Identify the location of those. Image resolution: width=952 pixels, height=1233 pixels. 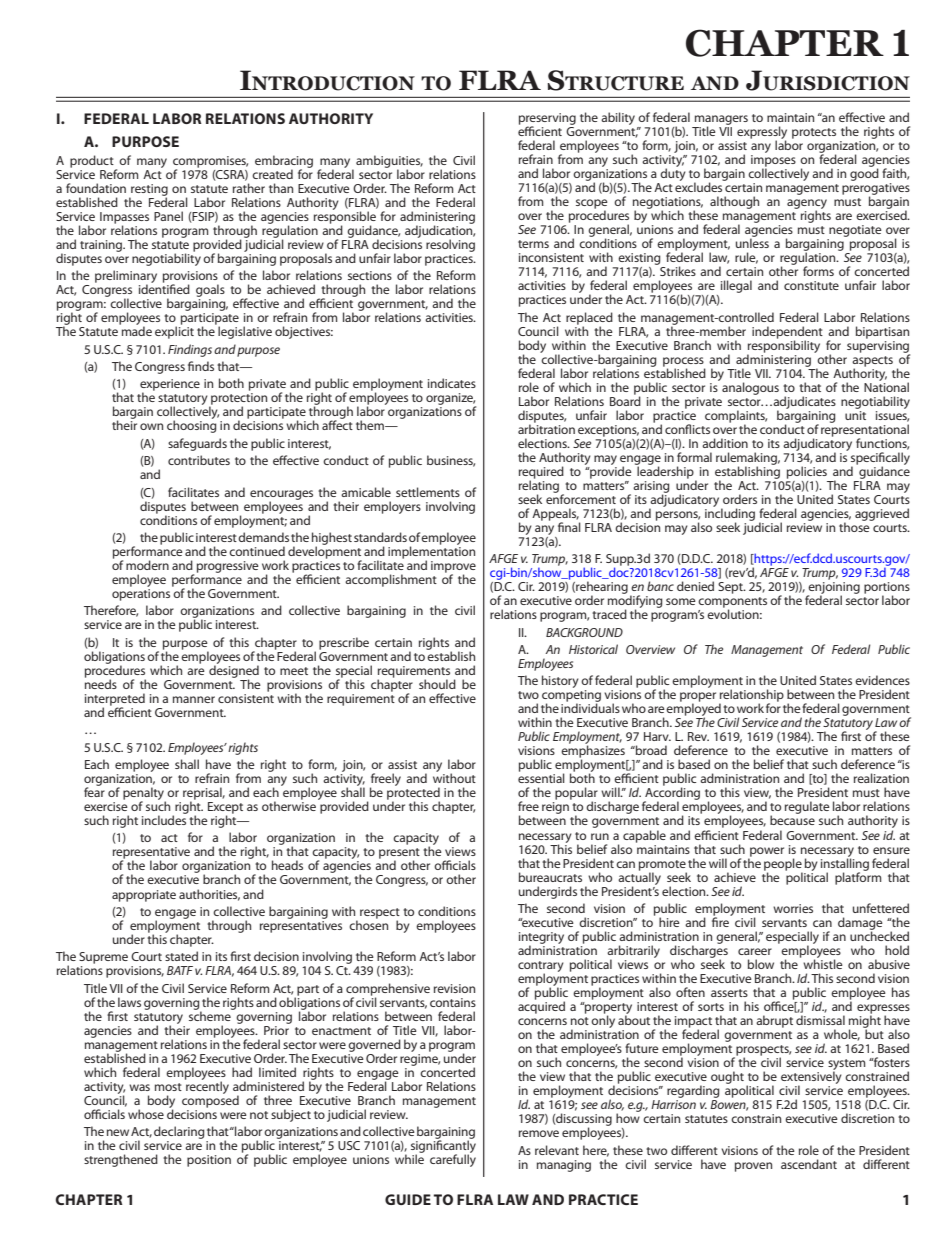
(855, 526).
